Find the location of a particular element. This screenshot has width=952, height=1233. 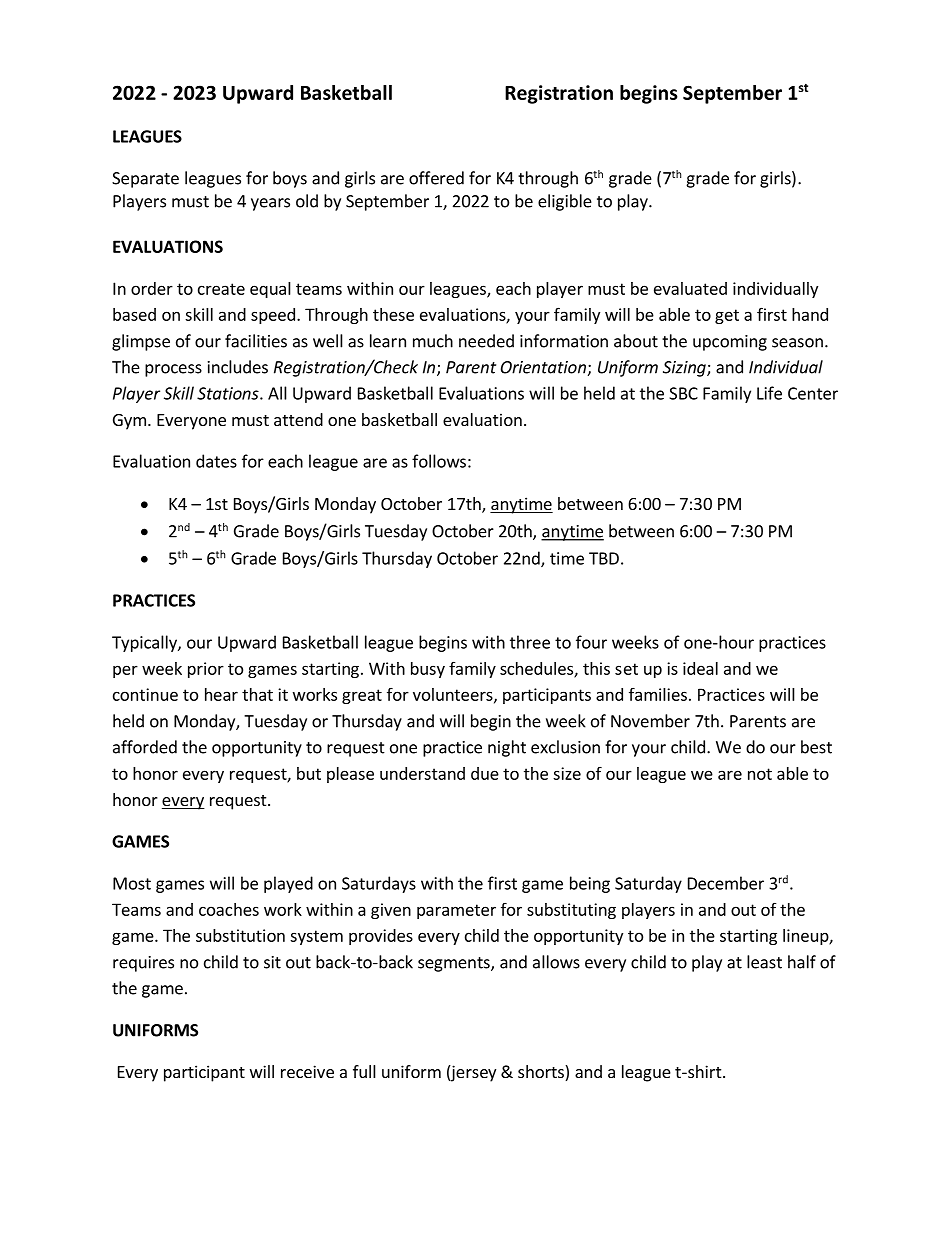

ideal is located at coordinates (700, 668).
